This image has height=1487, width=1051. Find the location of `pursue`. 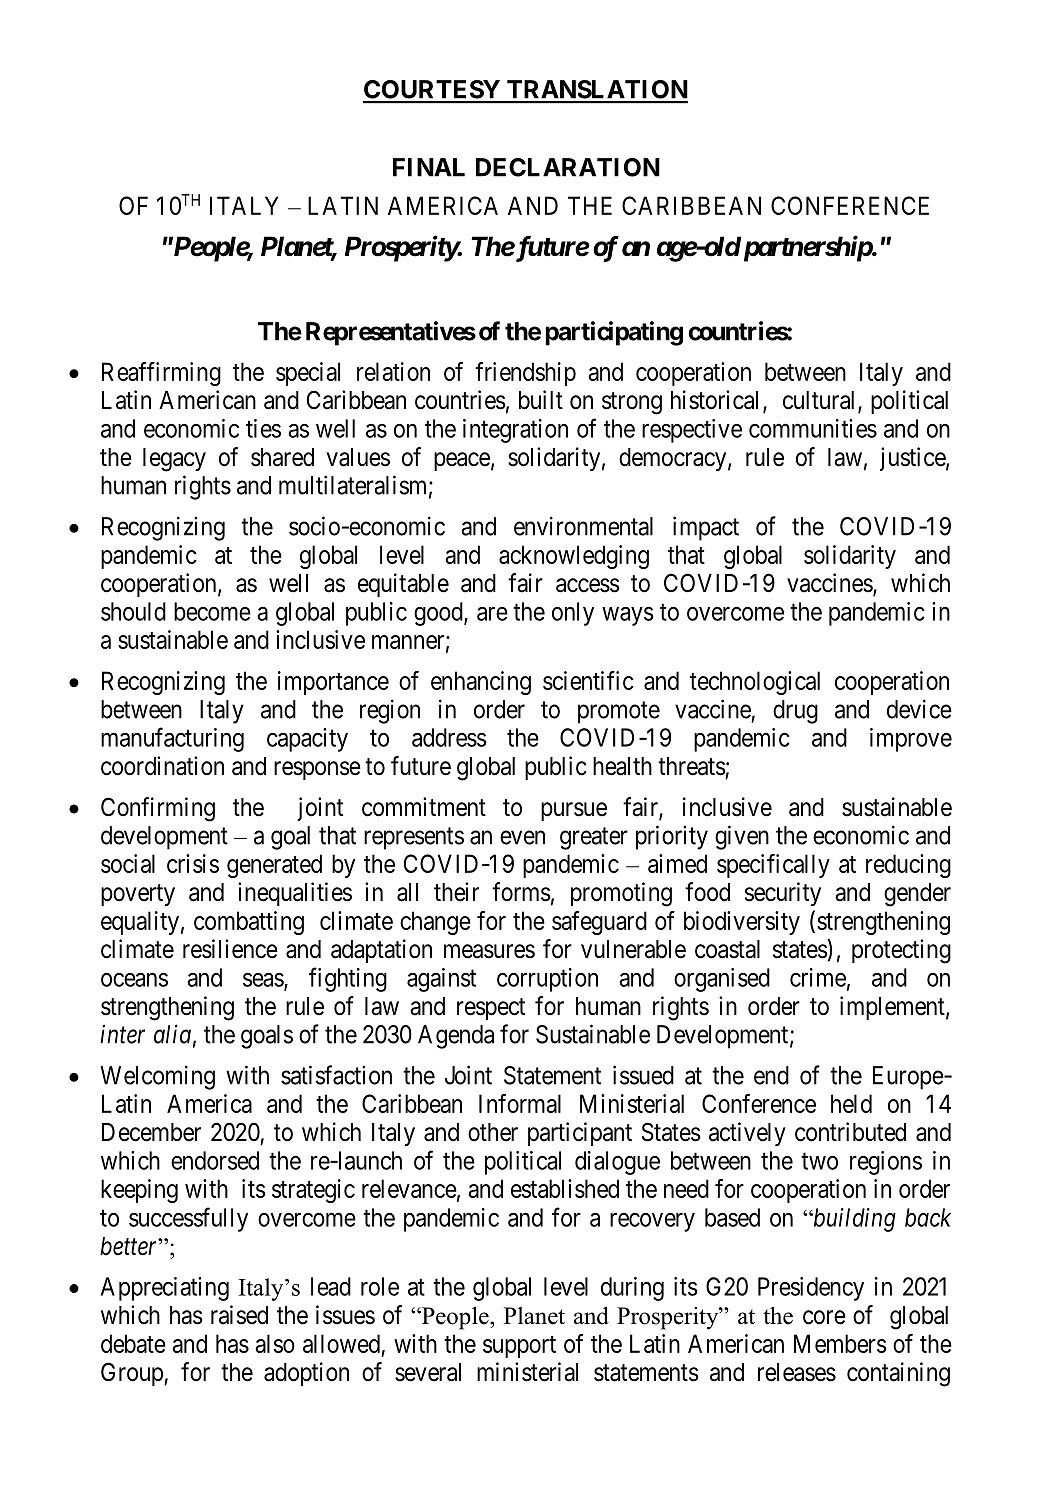

pursue is located at coordinates (574, 811).
